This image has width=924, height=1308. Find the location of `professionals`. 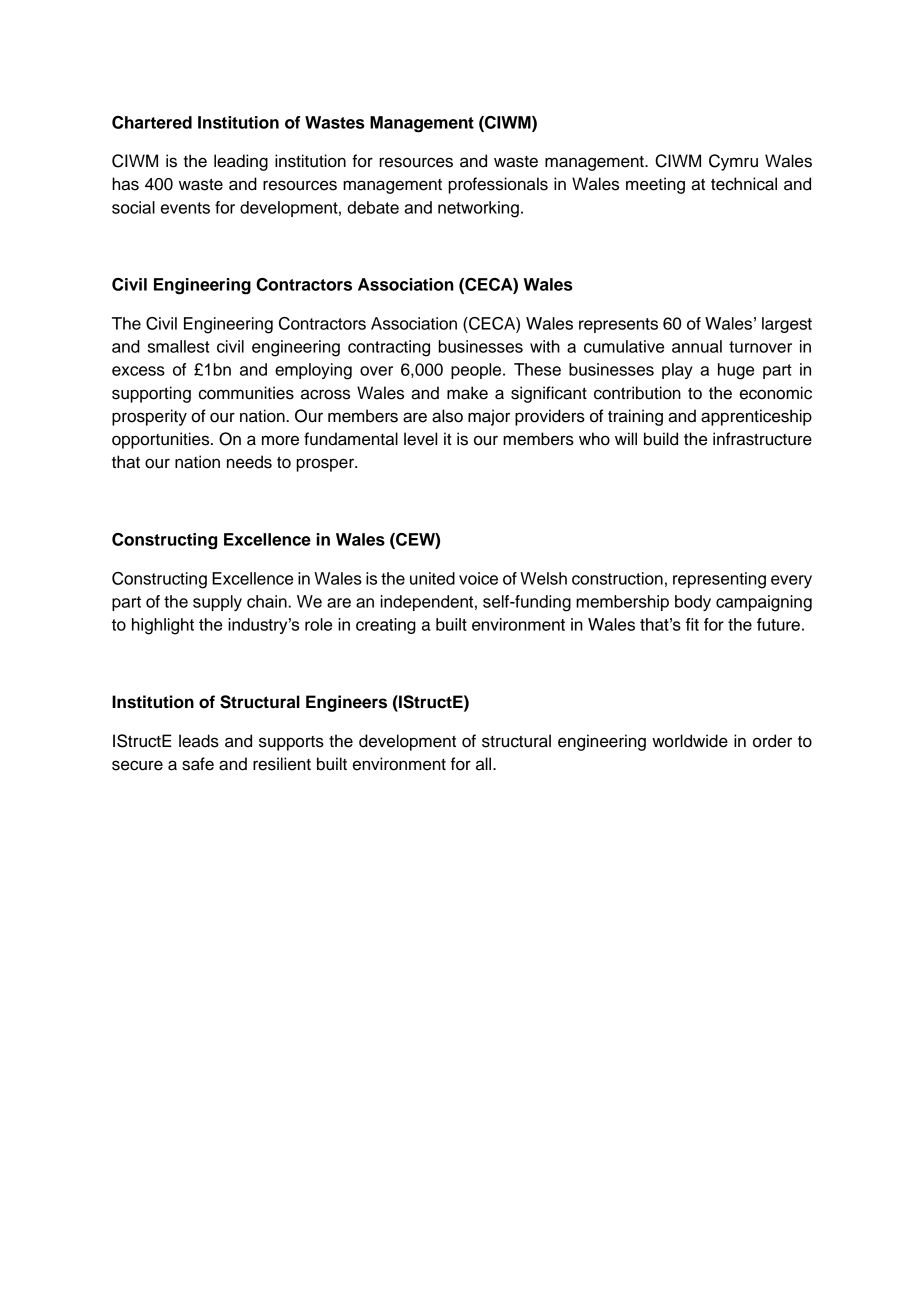

professionals is located at coordinates (498, 185).
